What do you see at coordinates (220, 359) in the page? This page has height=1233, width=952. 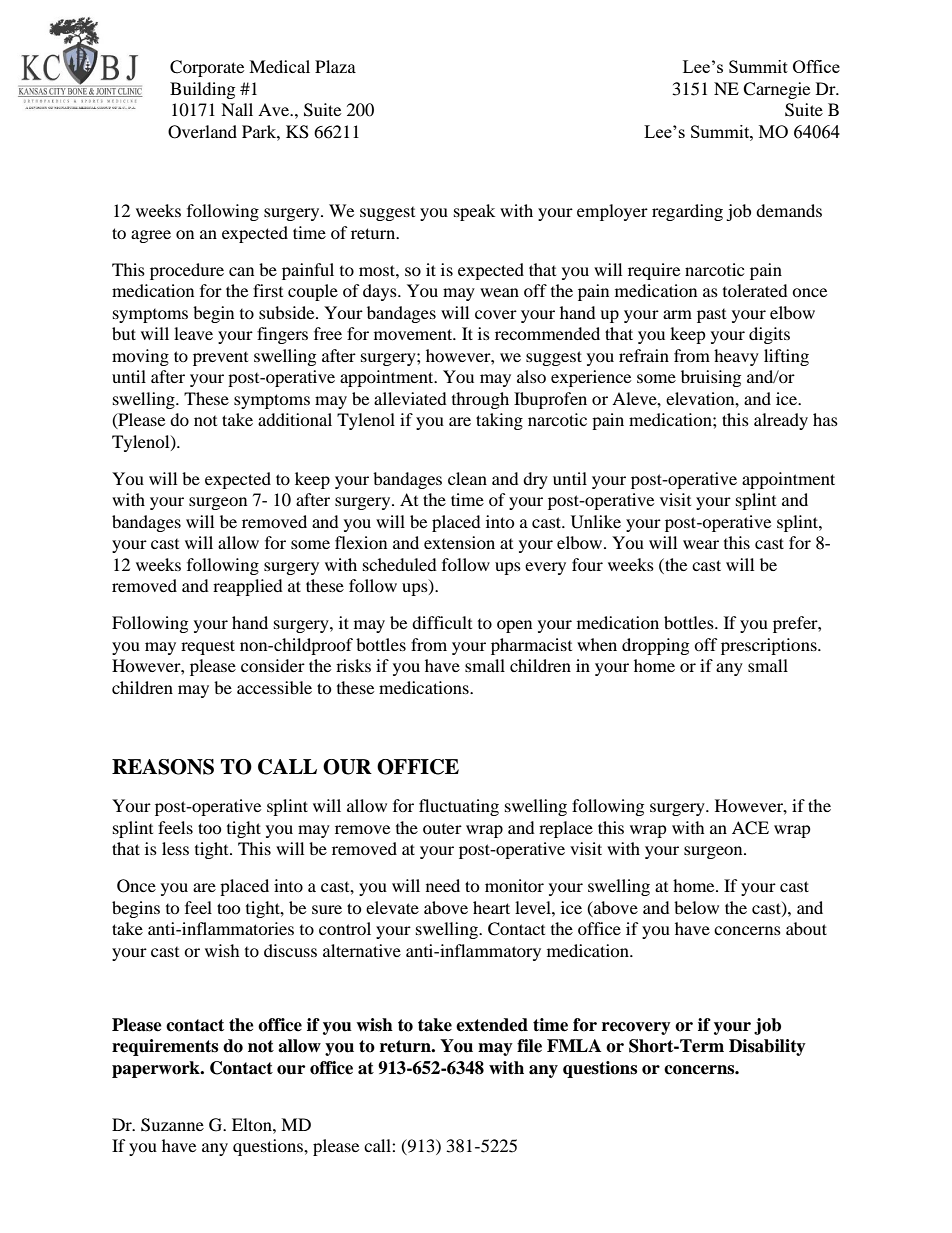 I see `prevent` at bounding box center [220, 359].
